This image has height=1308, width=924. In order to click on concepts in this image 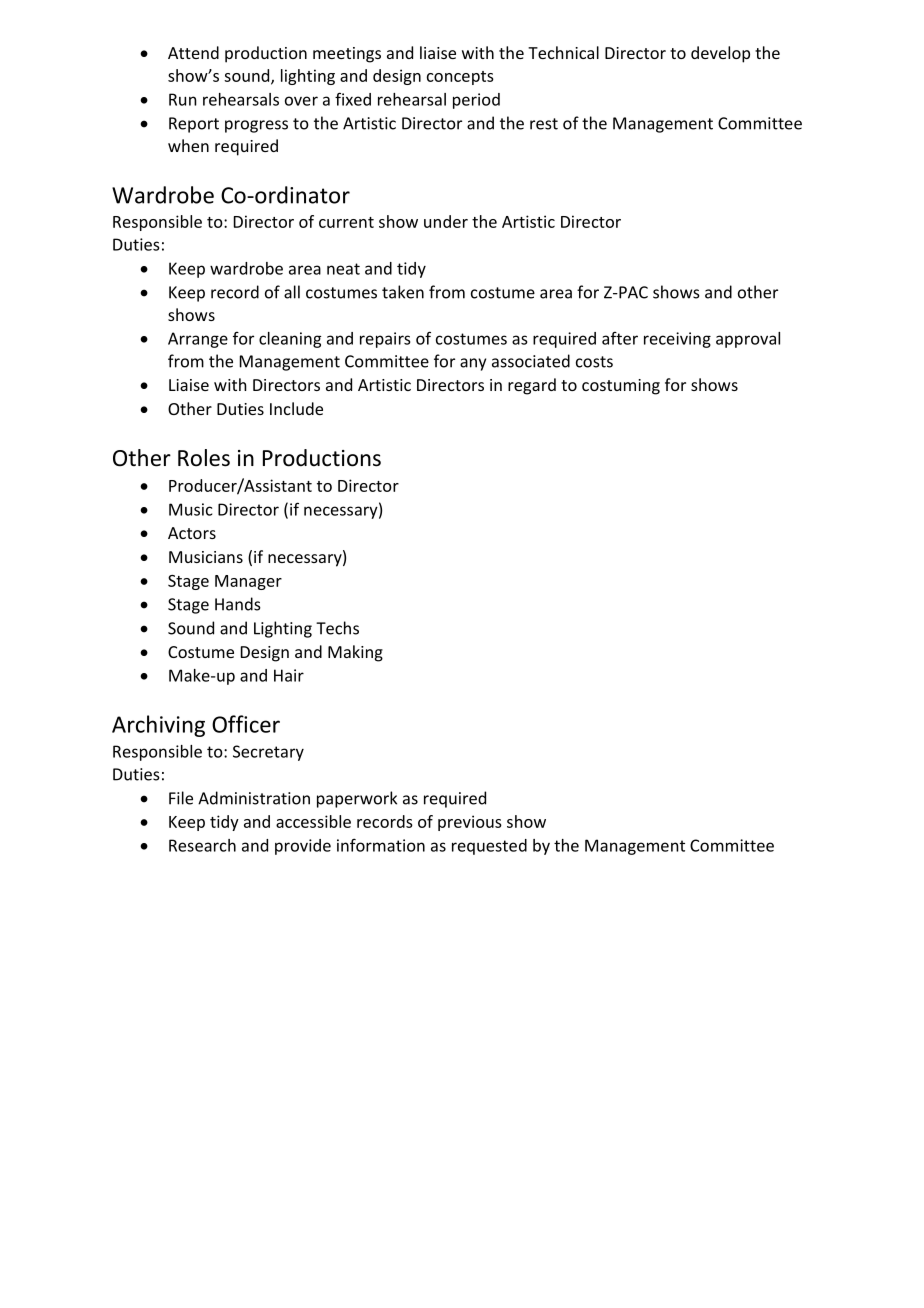, I will do `click(460, 78)`.
